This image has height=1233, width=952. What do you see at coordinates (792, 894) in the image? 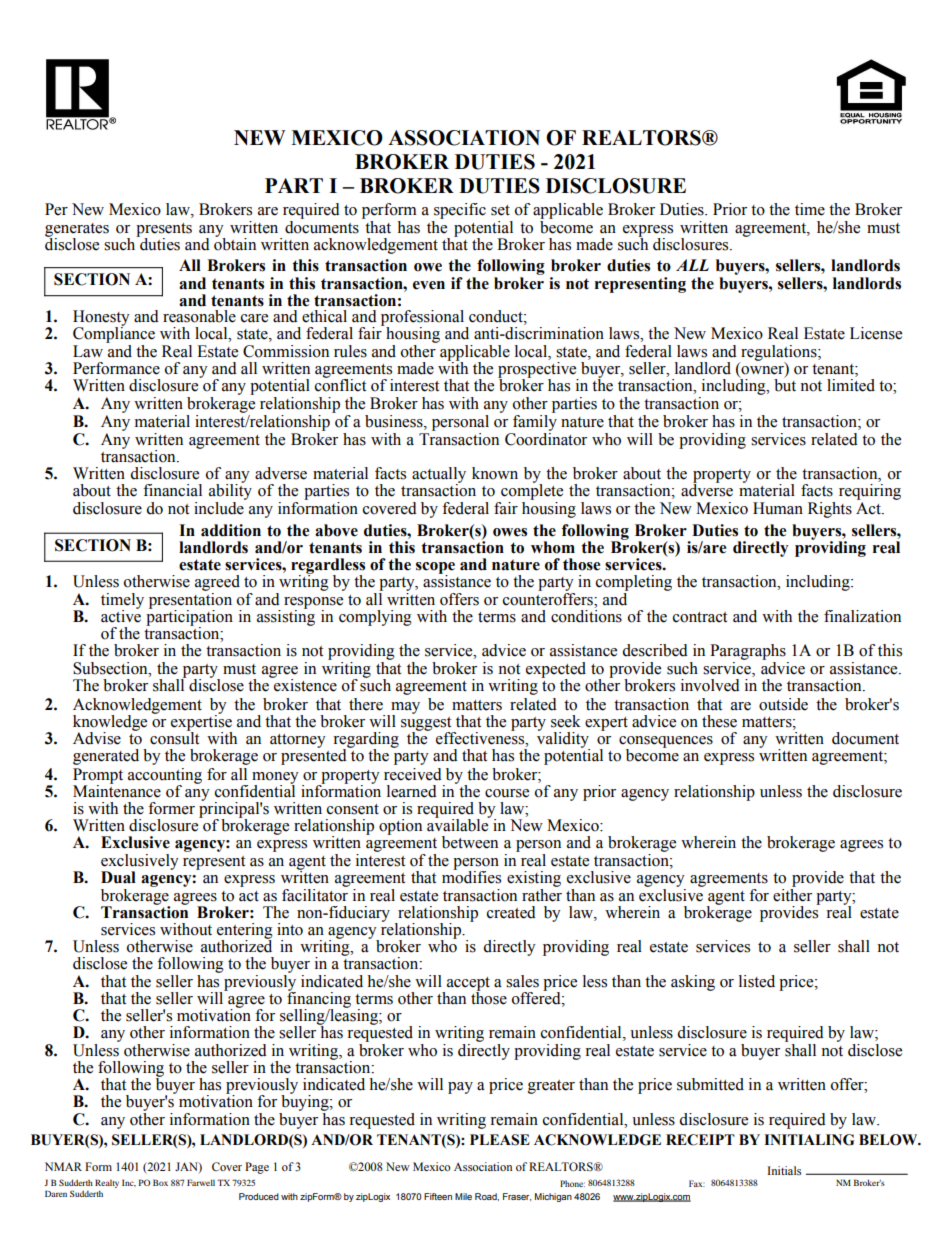
I see `either` at bounding box center [792, 894].
